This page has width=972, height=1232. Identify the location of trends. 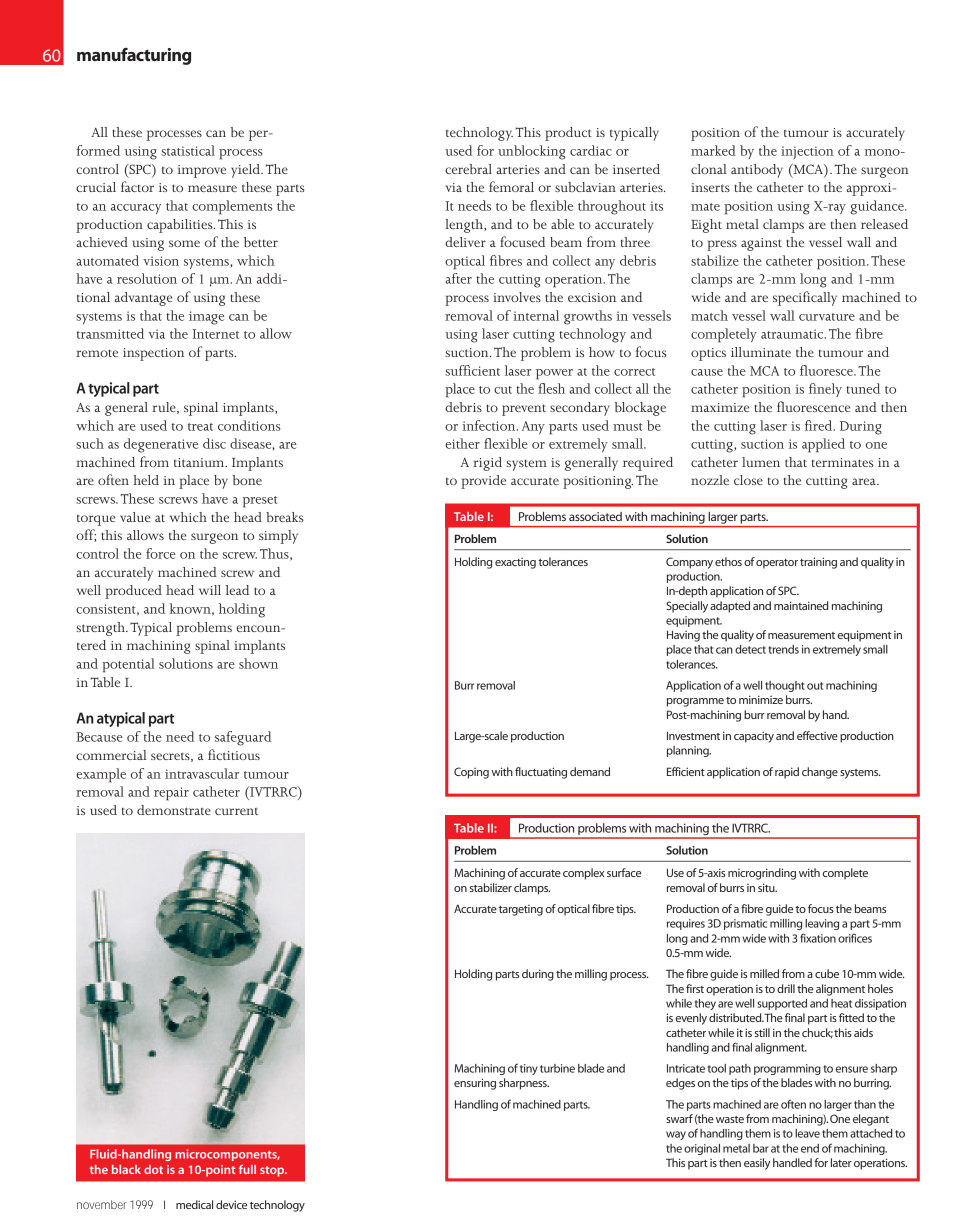
(783, 649).
